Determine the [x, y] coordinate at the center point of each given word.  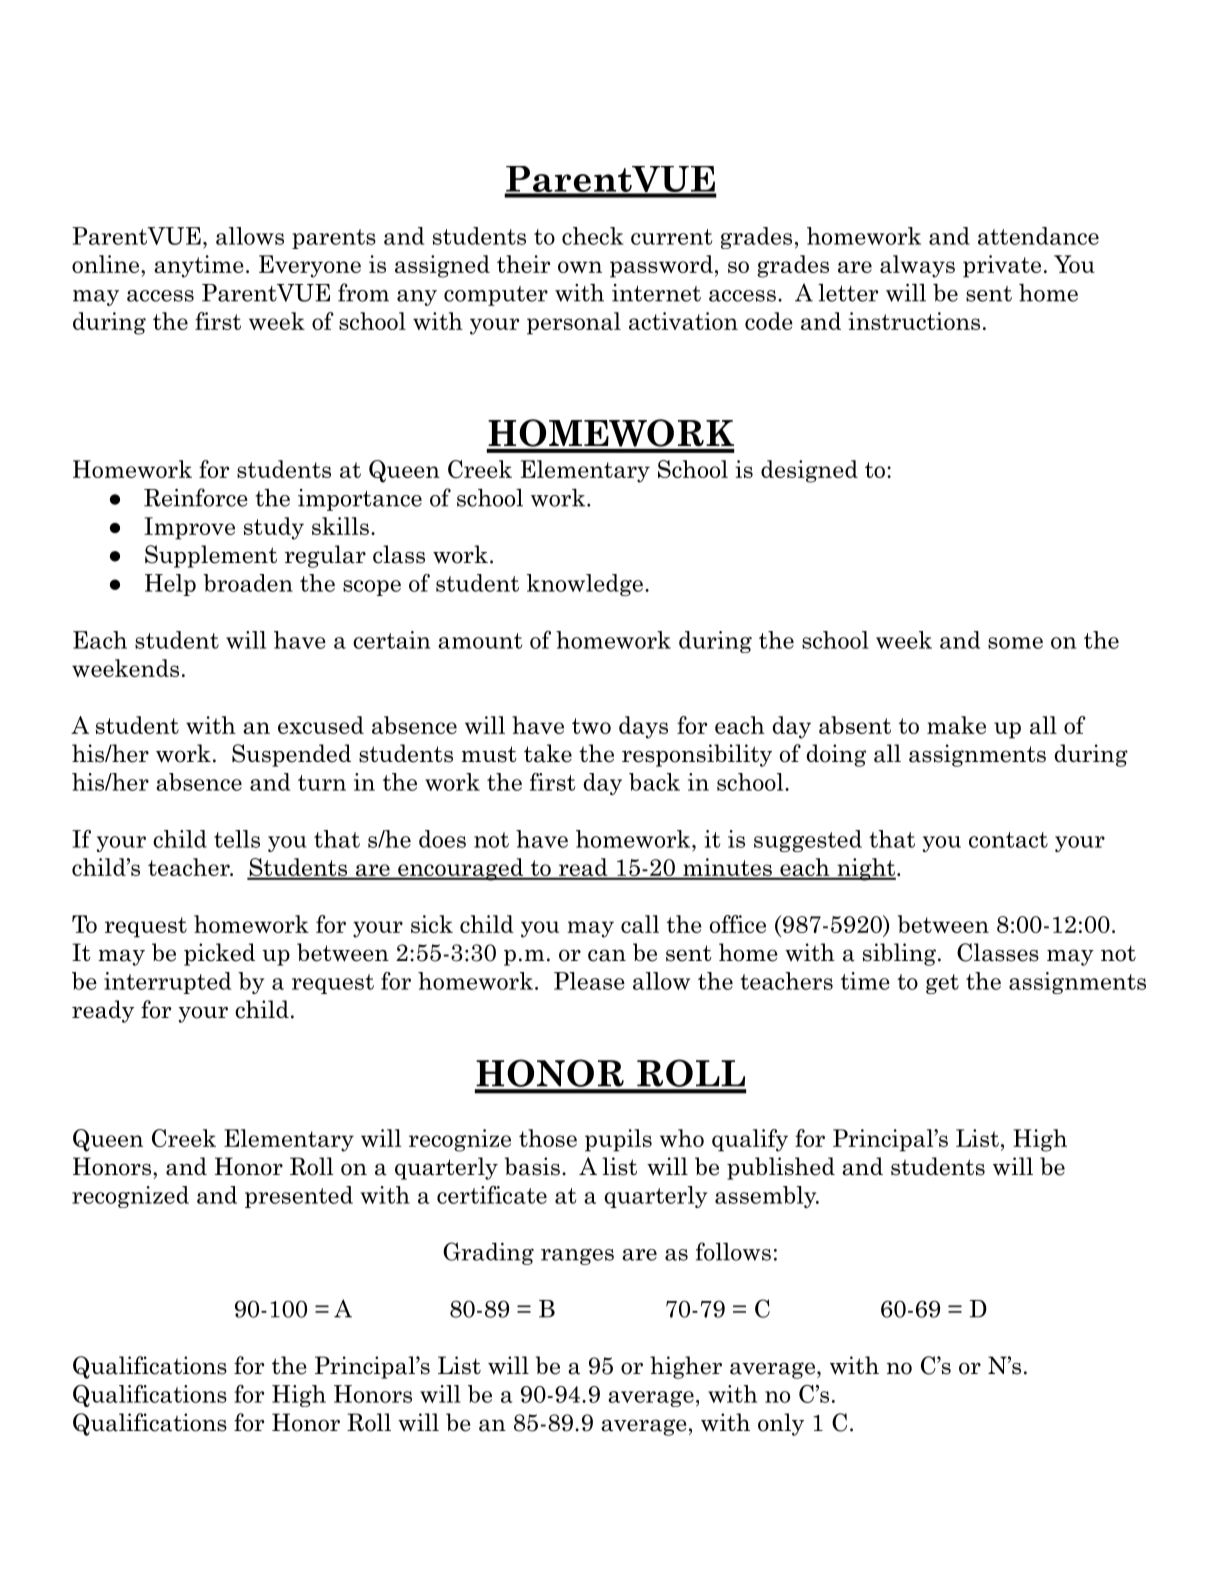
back [654, 782]
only [781, 1424]
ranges [577, 1256]
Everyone [310, 266]
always [917, 266]
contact [1008, 840]
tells [237, 839]
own [580, 267]
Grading [488, 1253]
